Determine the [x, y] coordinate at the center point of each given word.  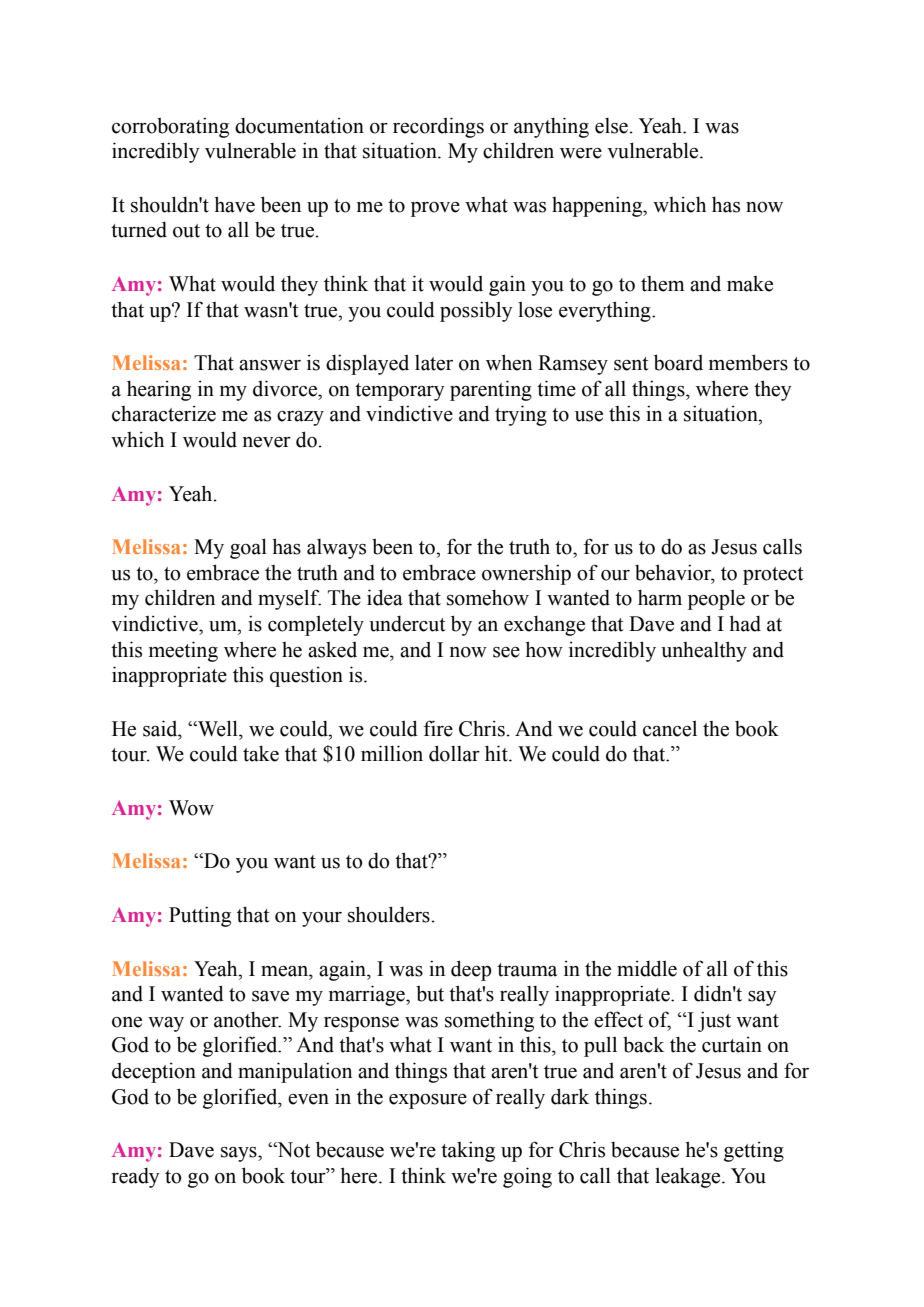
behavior [674, 573]
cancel [670, 729]
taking [468, 1151]
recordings [438, 127]
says [240, 1154]
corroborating [170, 127]
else [612, 126]
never [267, 442]
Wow [191, 808]
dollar [454, 753]
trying [521, 415]
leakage [689, 1178]
